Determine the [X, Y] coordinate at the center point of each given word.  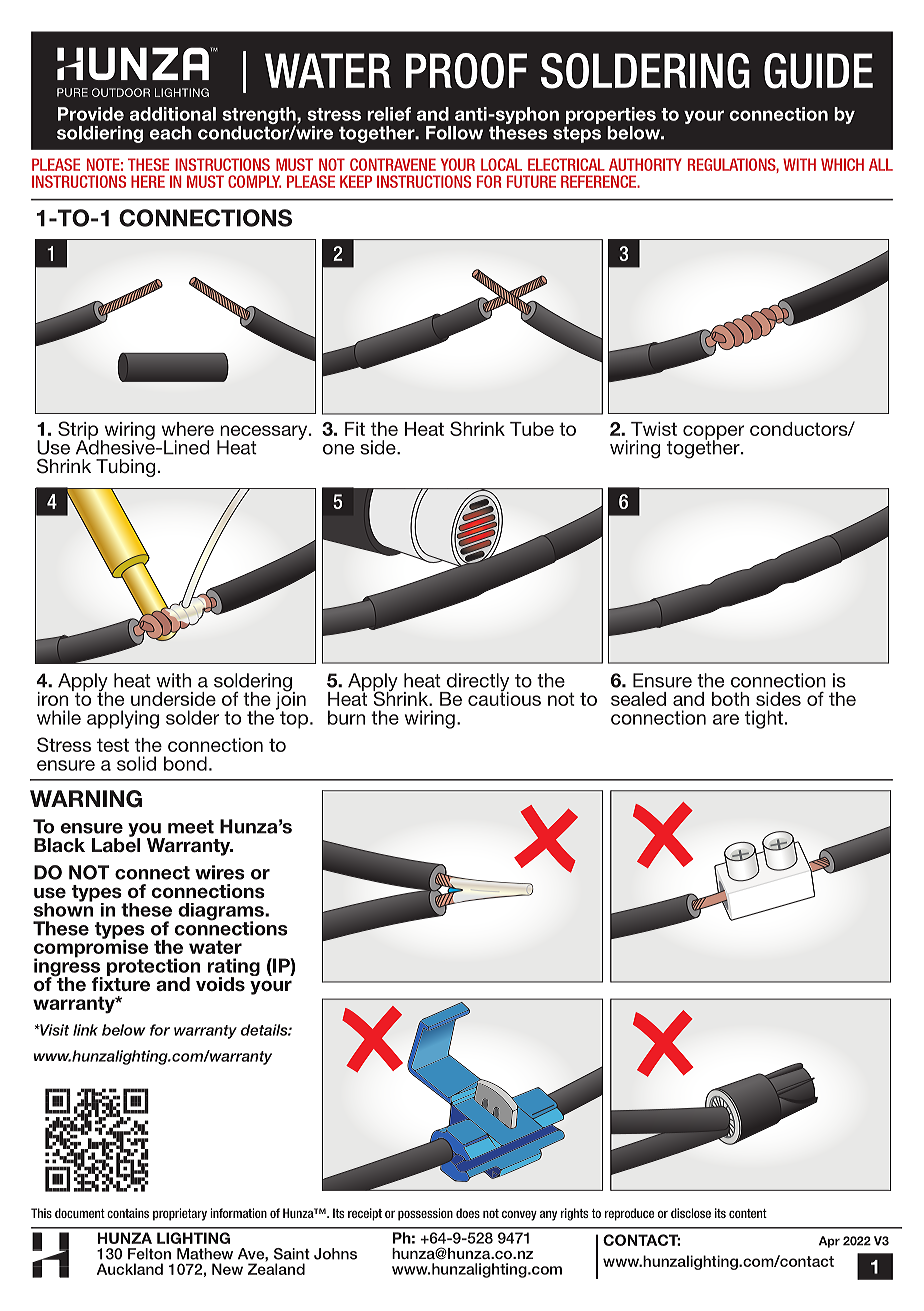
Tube [532, 429]
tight [764, 719]
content [748, 1213]
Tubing [125, 468]
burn [346, 717]
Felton [149, 1254]
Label [116, 844]
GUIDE [818, 71]
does [468, 1213]
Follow [454, 133]
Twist [654, 429]
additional [173, 114]
